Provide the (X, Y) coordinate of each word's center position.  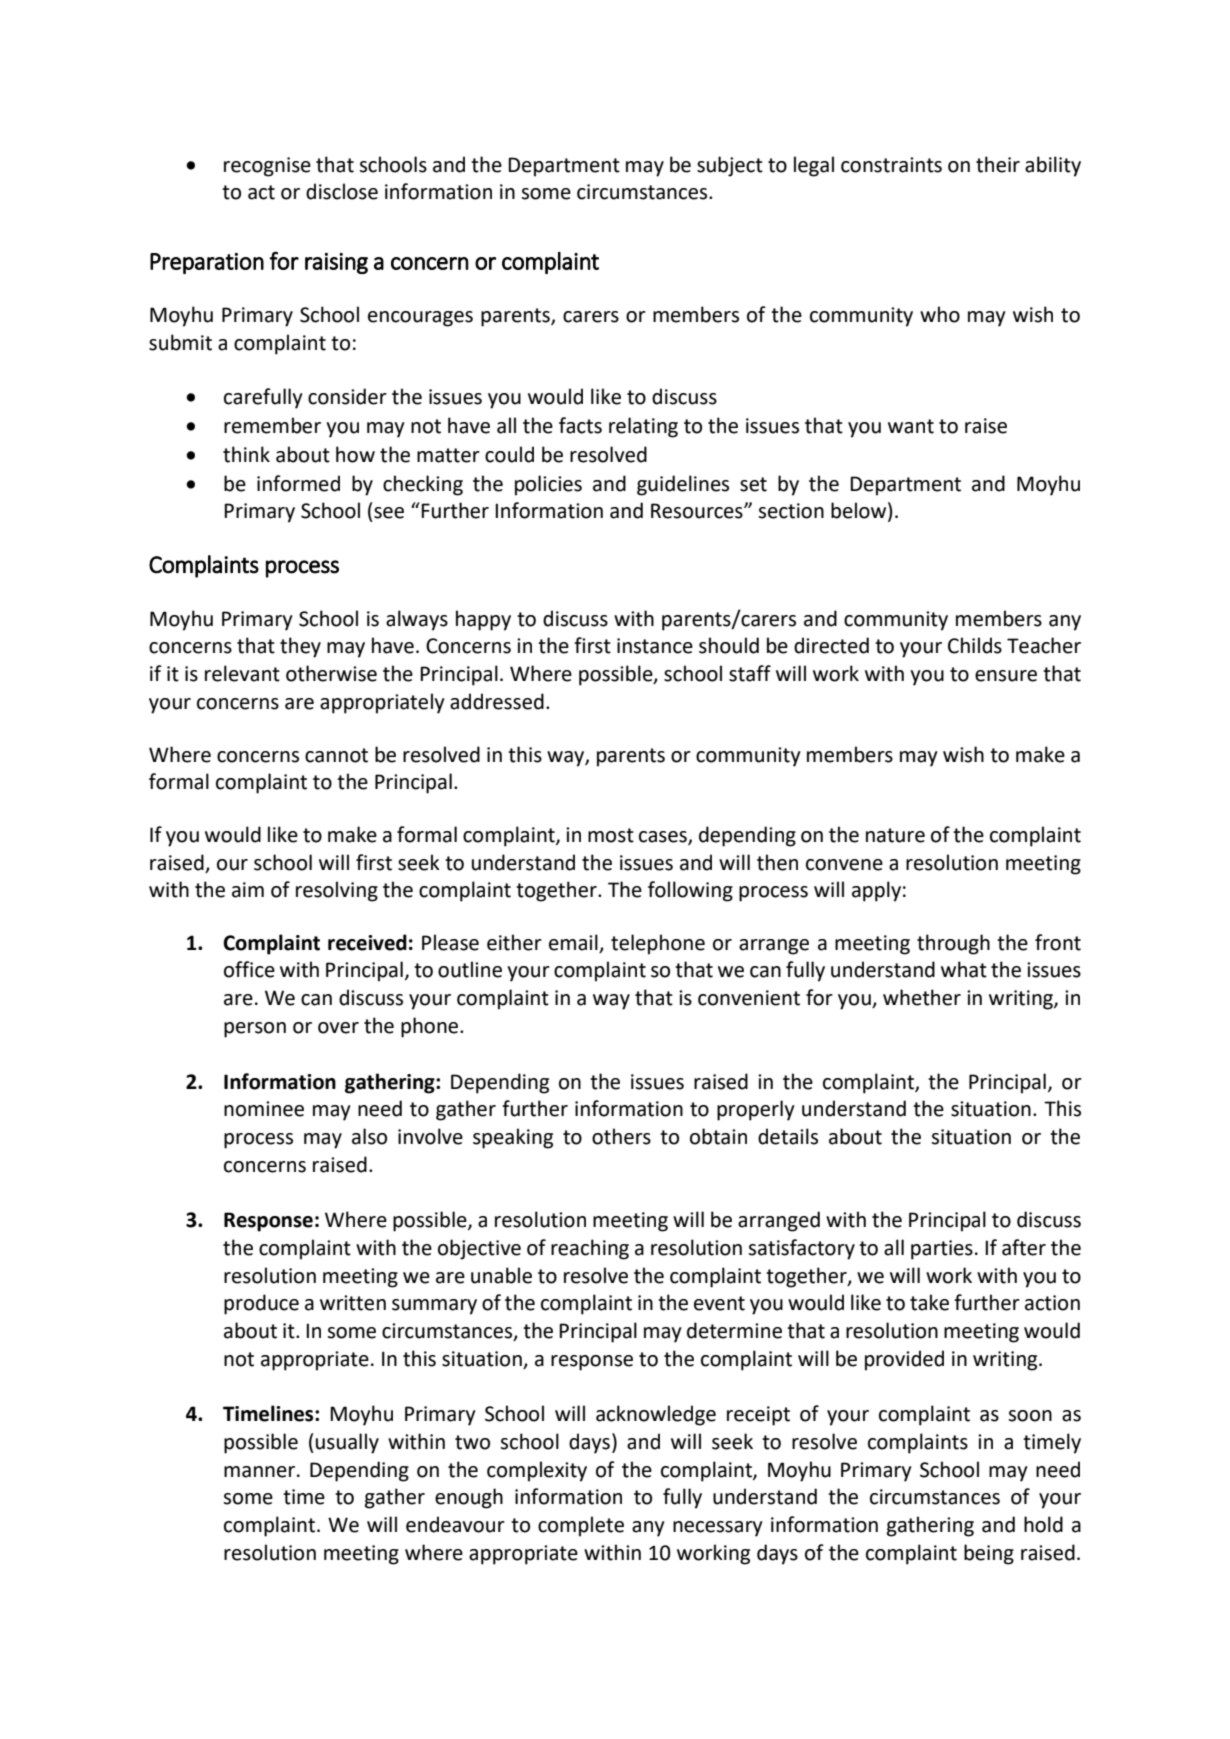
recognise (267, 167)
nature (895, 835)
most (611, 835)
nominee (264, 1109)
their (998, 164)
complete (581, 1526)
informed (298, 483)
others (621, 1136)
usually (347, 1443)
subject (730, 166)
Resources (698, 511)
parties (942, 1250)
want (911, 426)
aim (248, 890)
